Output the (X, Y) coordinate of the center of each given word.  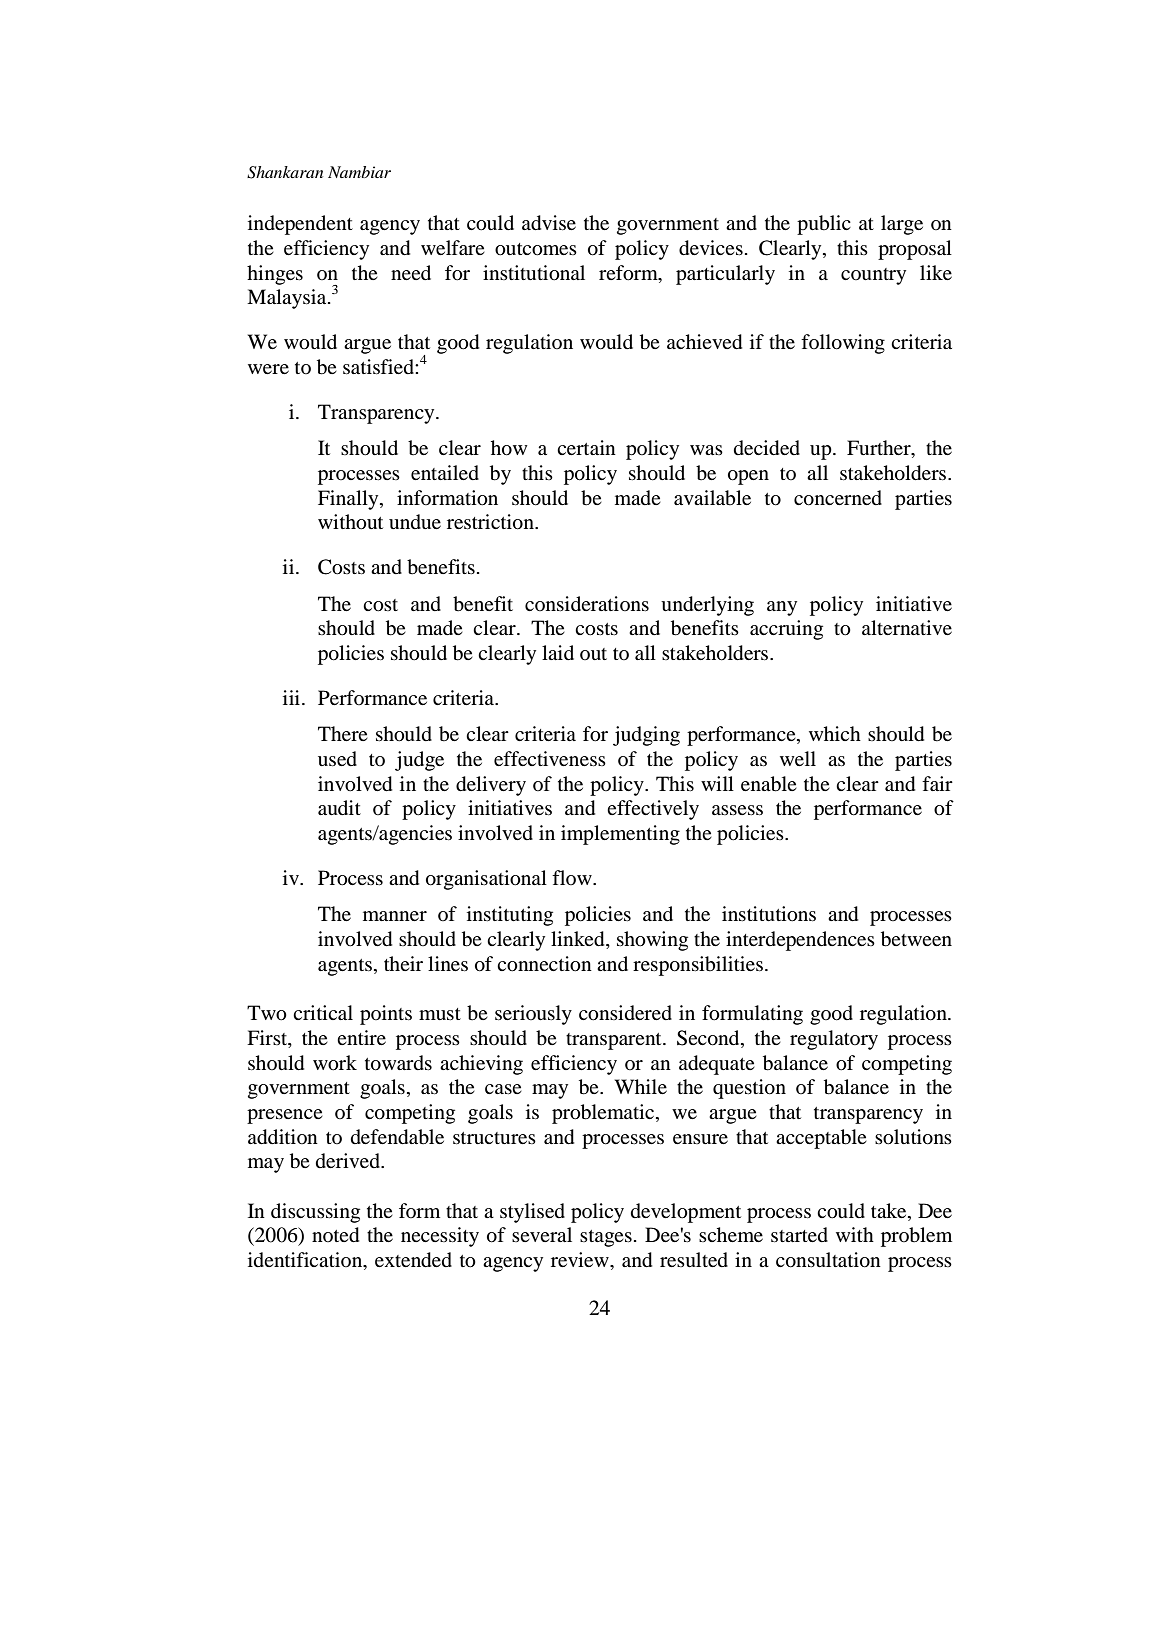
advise (549, 223)
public (824, 225)
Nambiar (359, 172)
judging (646, 736)
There (343, 733)
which (835, 733)
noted (335, 1235)
